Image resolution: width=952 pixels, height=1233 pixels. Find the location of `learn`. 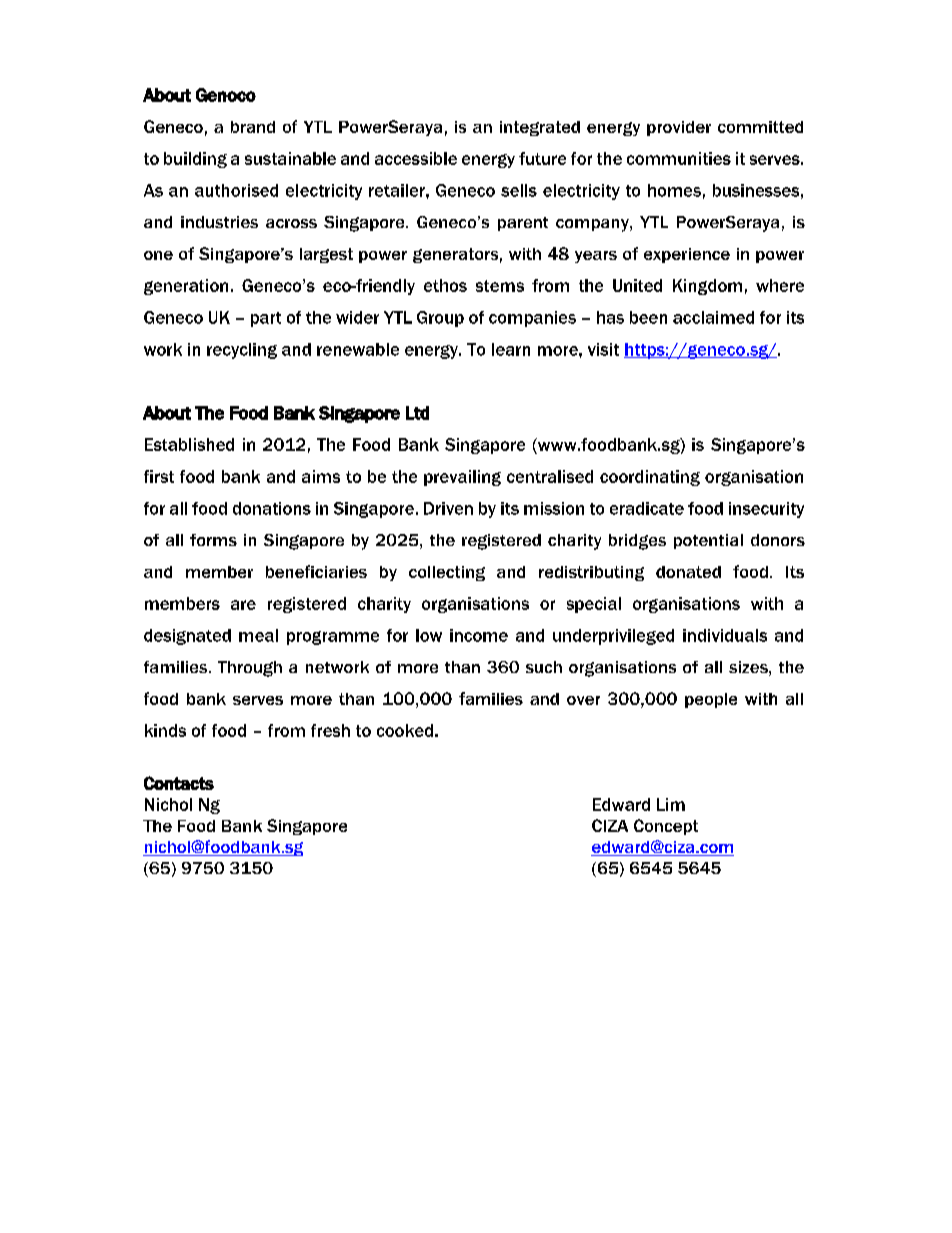

learn is located at coordinates (511, 349).
